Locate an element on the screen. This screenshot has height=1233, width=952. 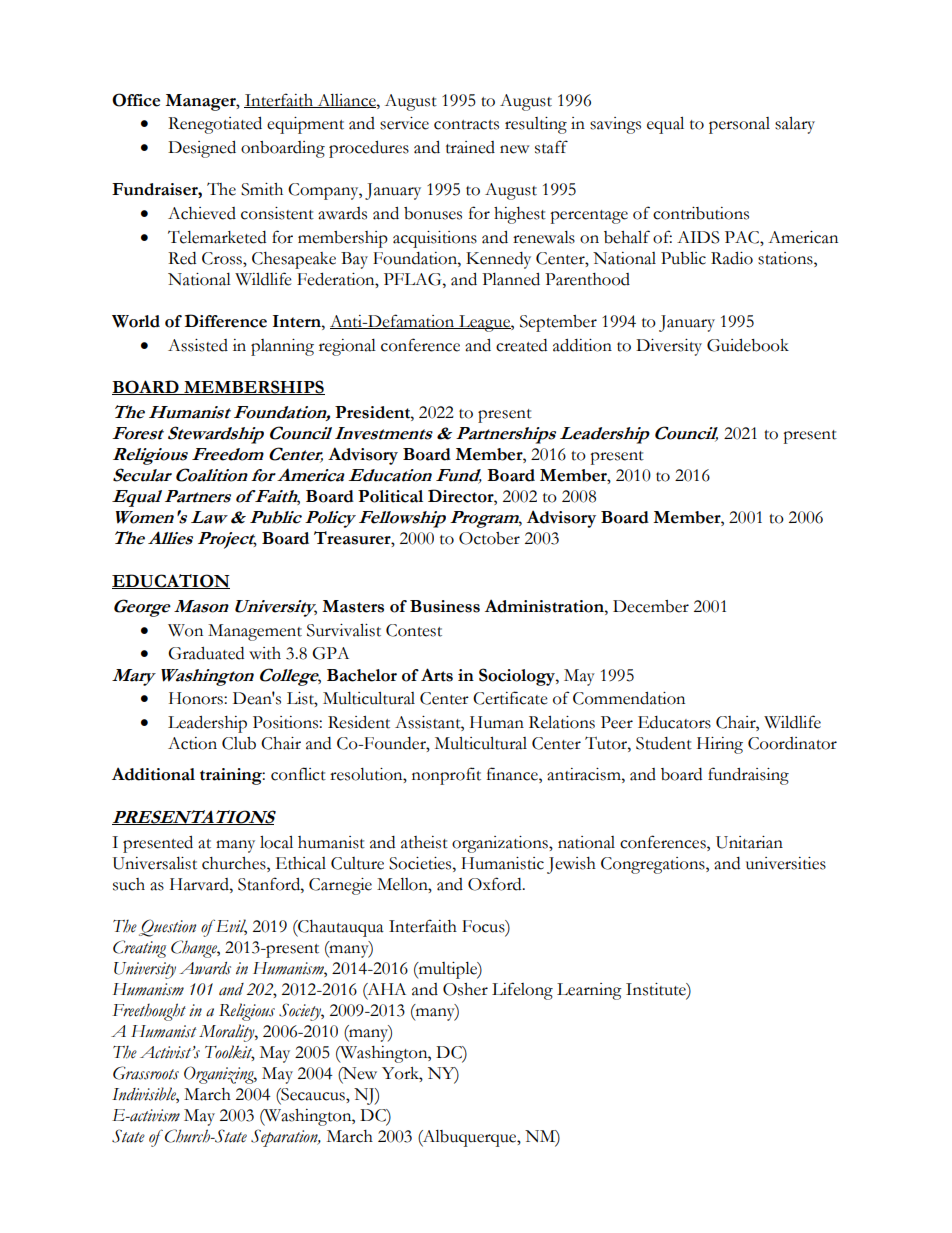
nonprofit is located at coordinates (446, 776).
